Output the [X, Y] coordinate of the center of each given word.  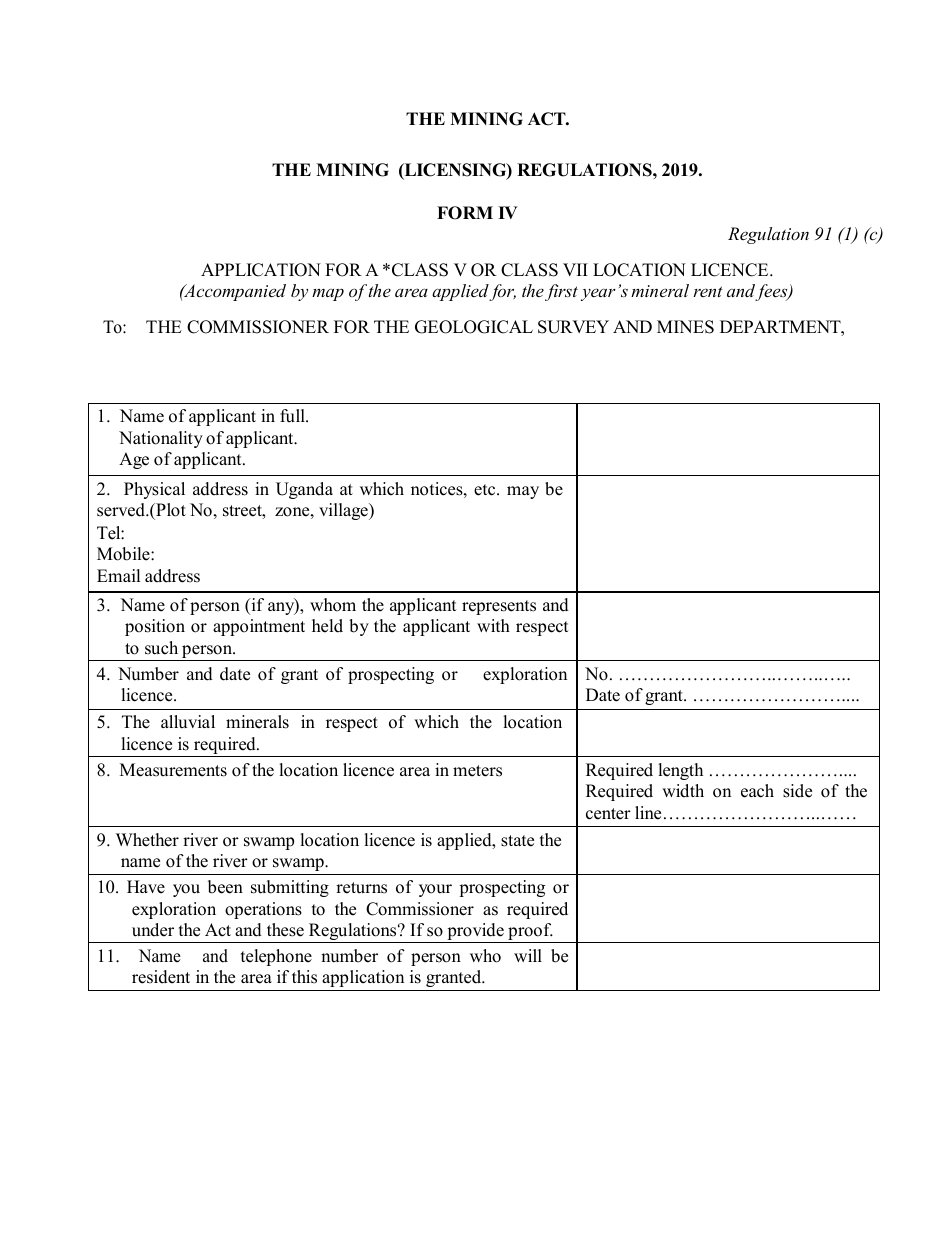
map [328, 294]
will [528, 955]
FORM [465, 213]
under [153, 930]
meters [477, 771]
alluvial [188, 722]
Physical [154, 490]
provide [475, 933]
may [523, 492]
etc [486, 490]
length [680, 771]
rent [708, 291]
